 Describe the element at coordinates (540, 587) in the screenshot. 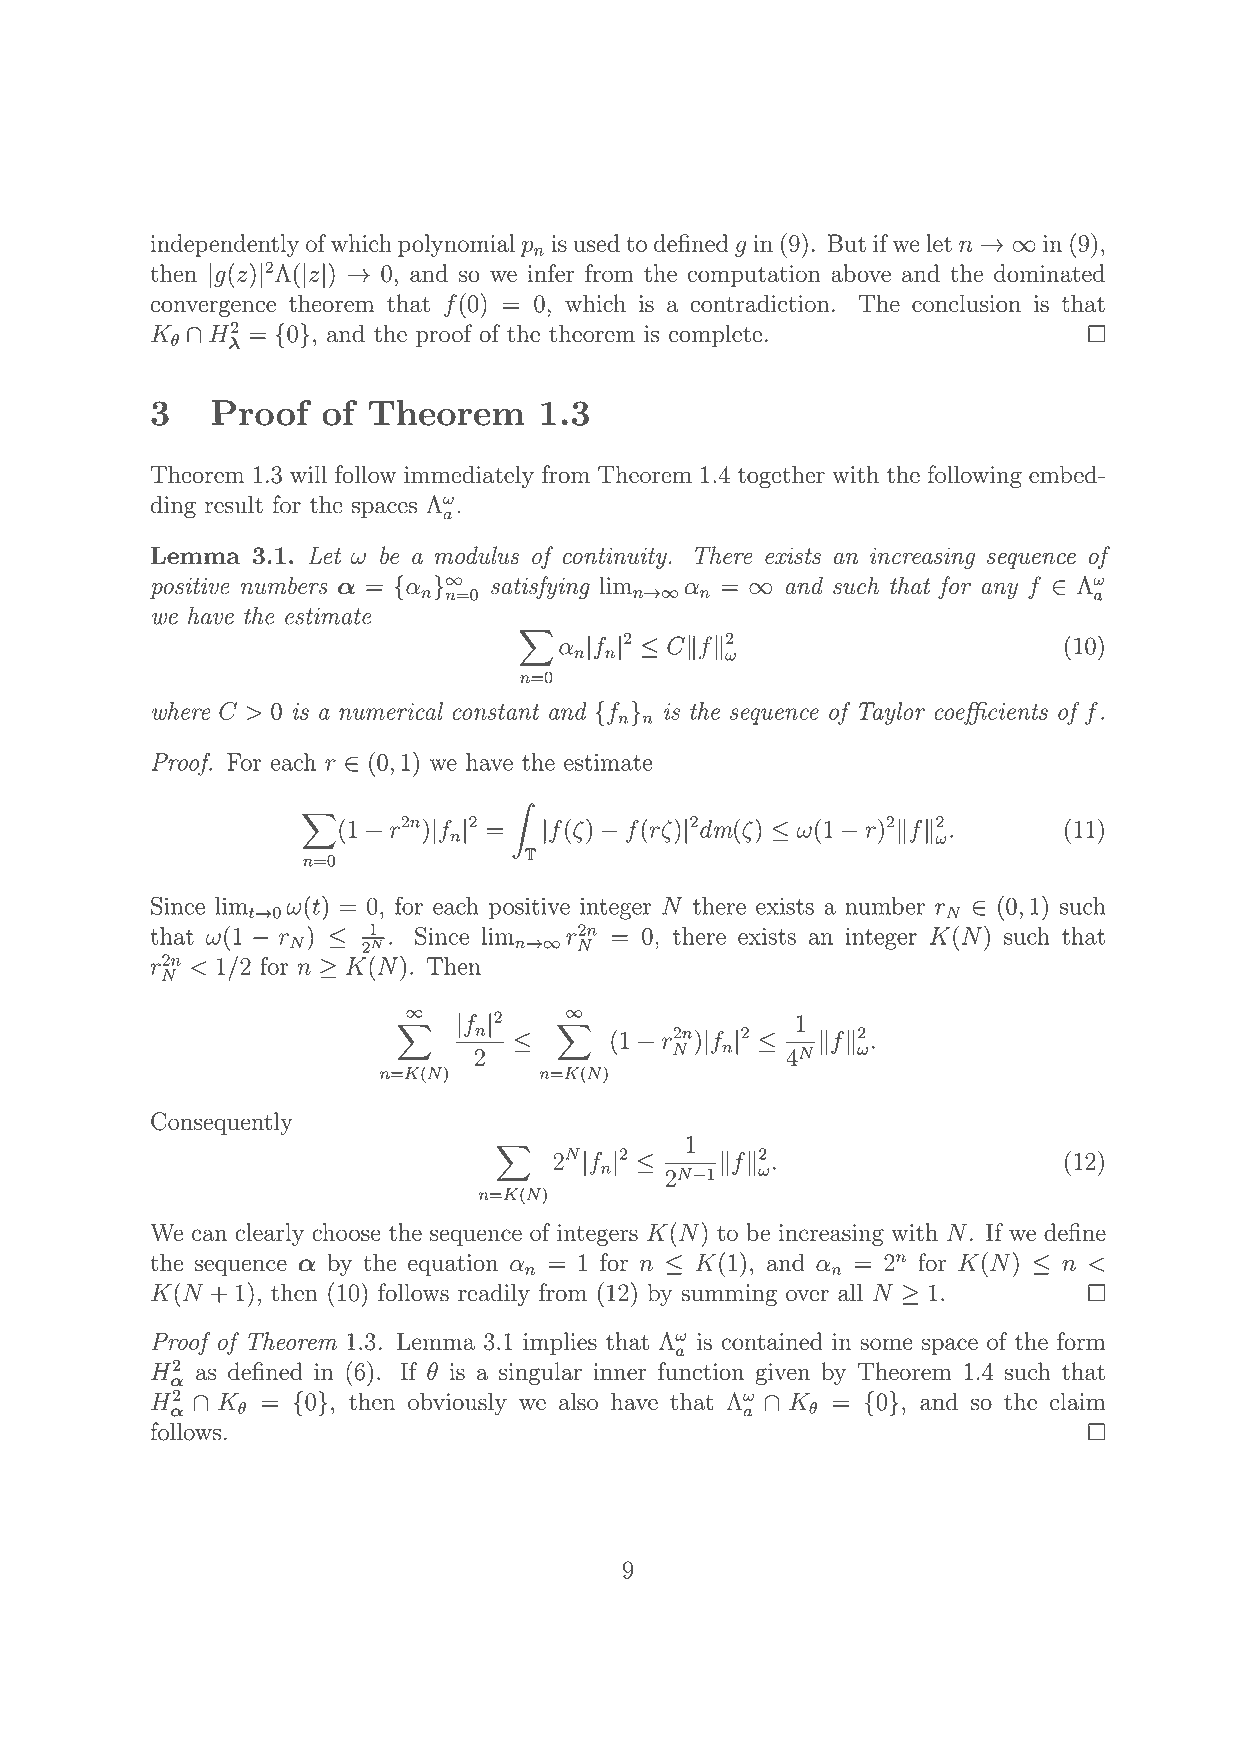

I see `satisfying` at that location.
